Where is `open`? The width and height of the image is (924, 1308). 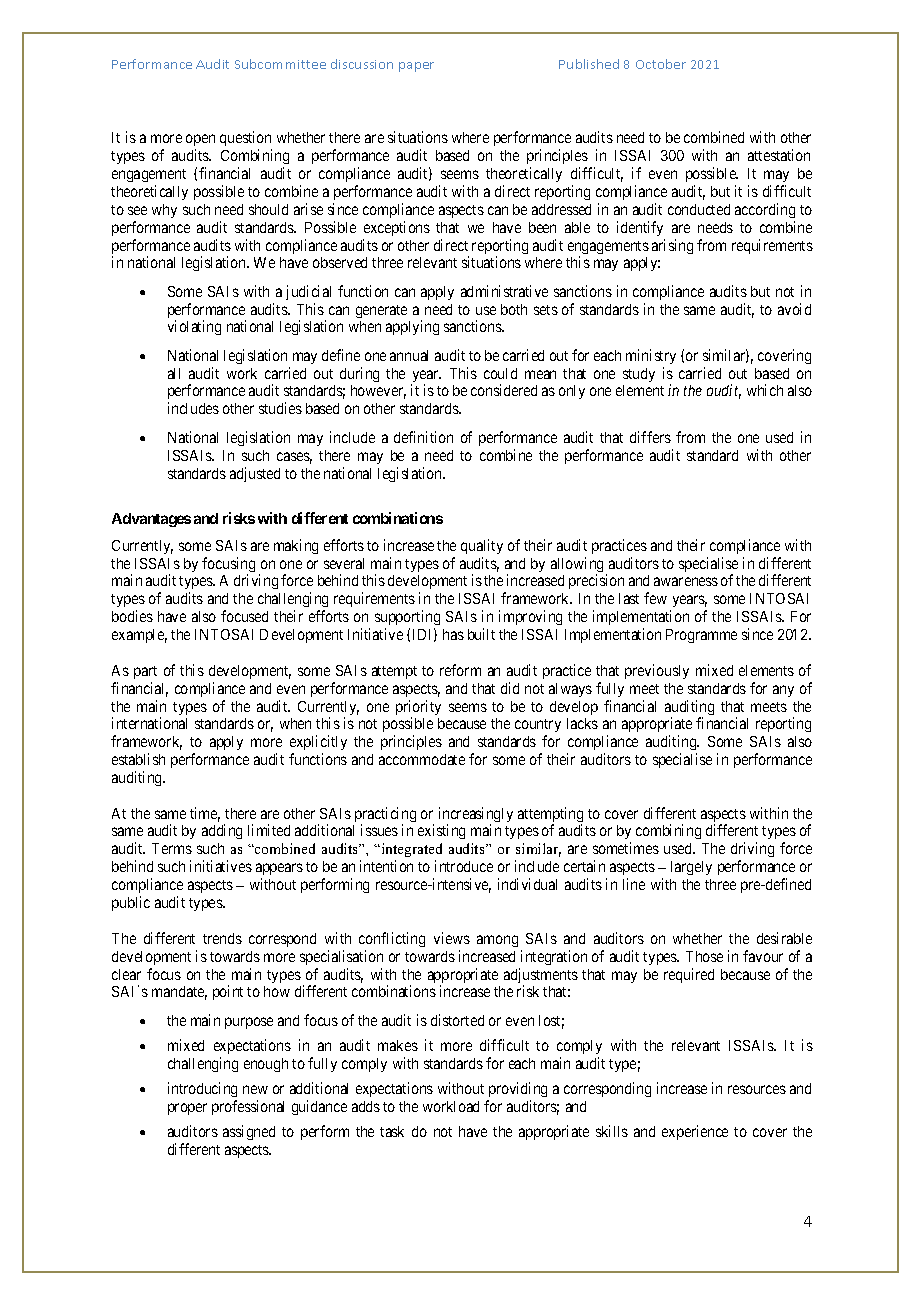
open is located at coordinates (200, 142).
